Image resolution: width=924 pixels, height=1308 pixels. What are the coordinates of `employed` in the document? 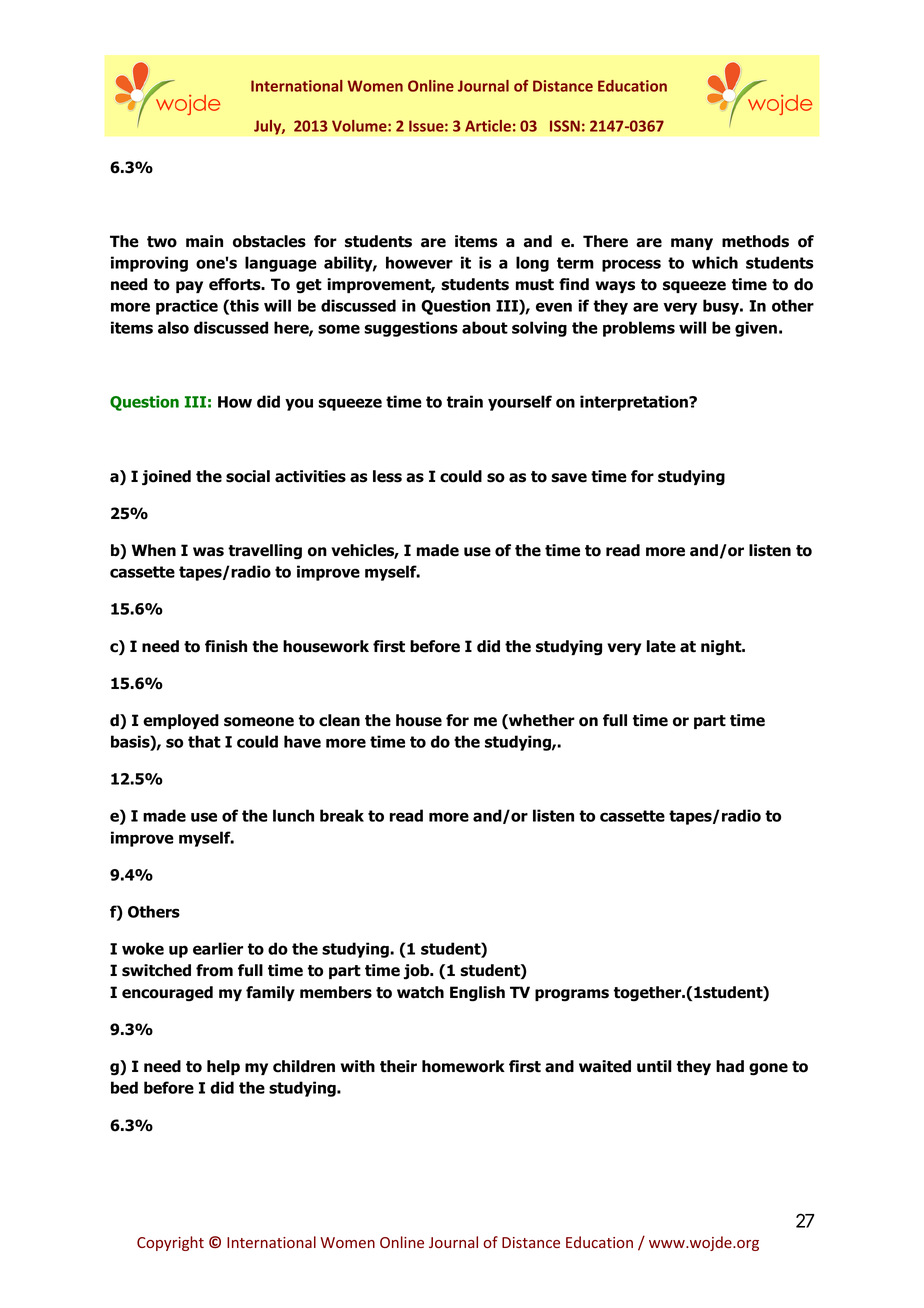 It's located at (181, 721).
